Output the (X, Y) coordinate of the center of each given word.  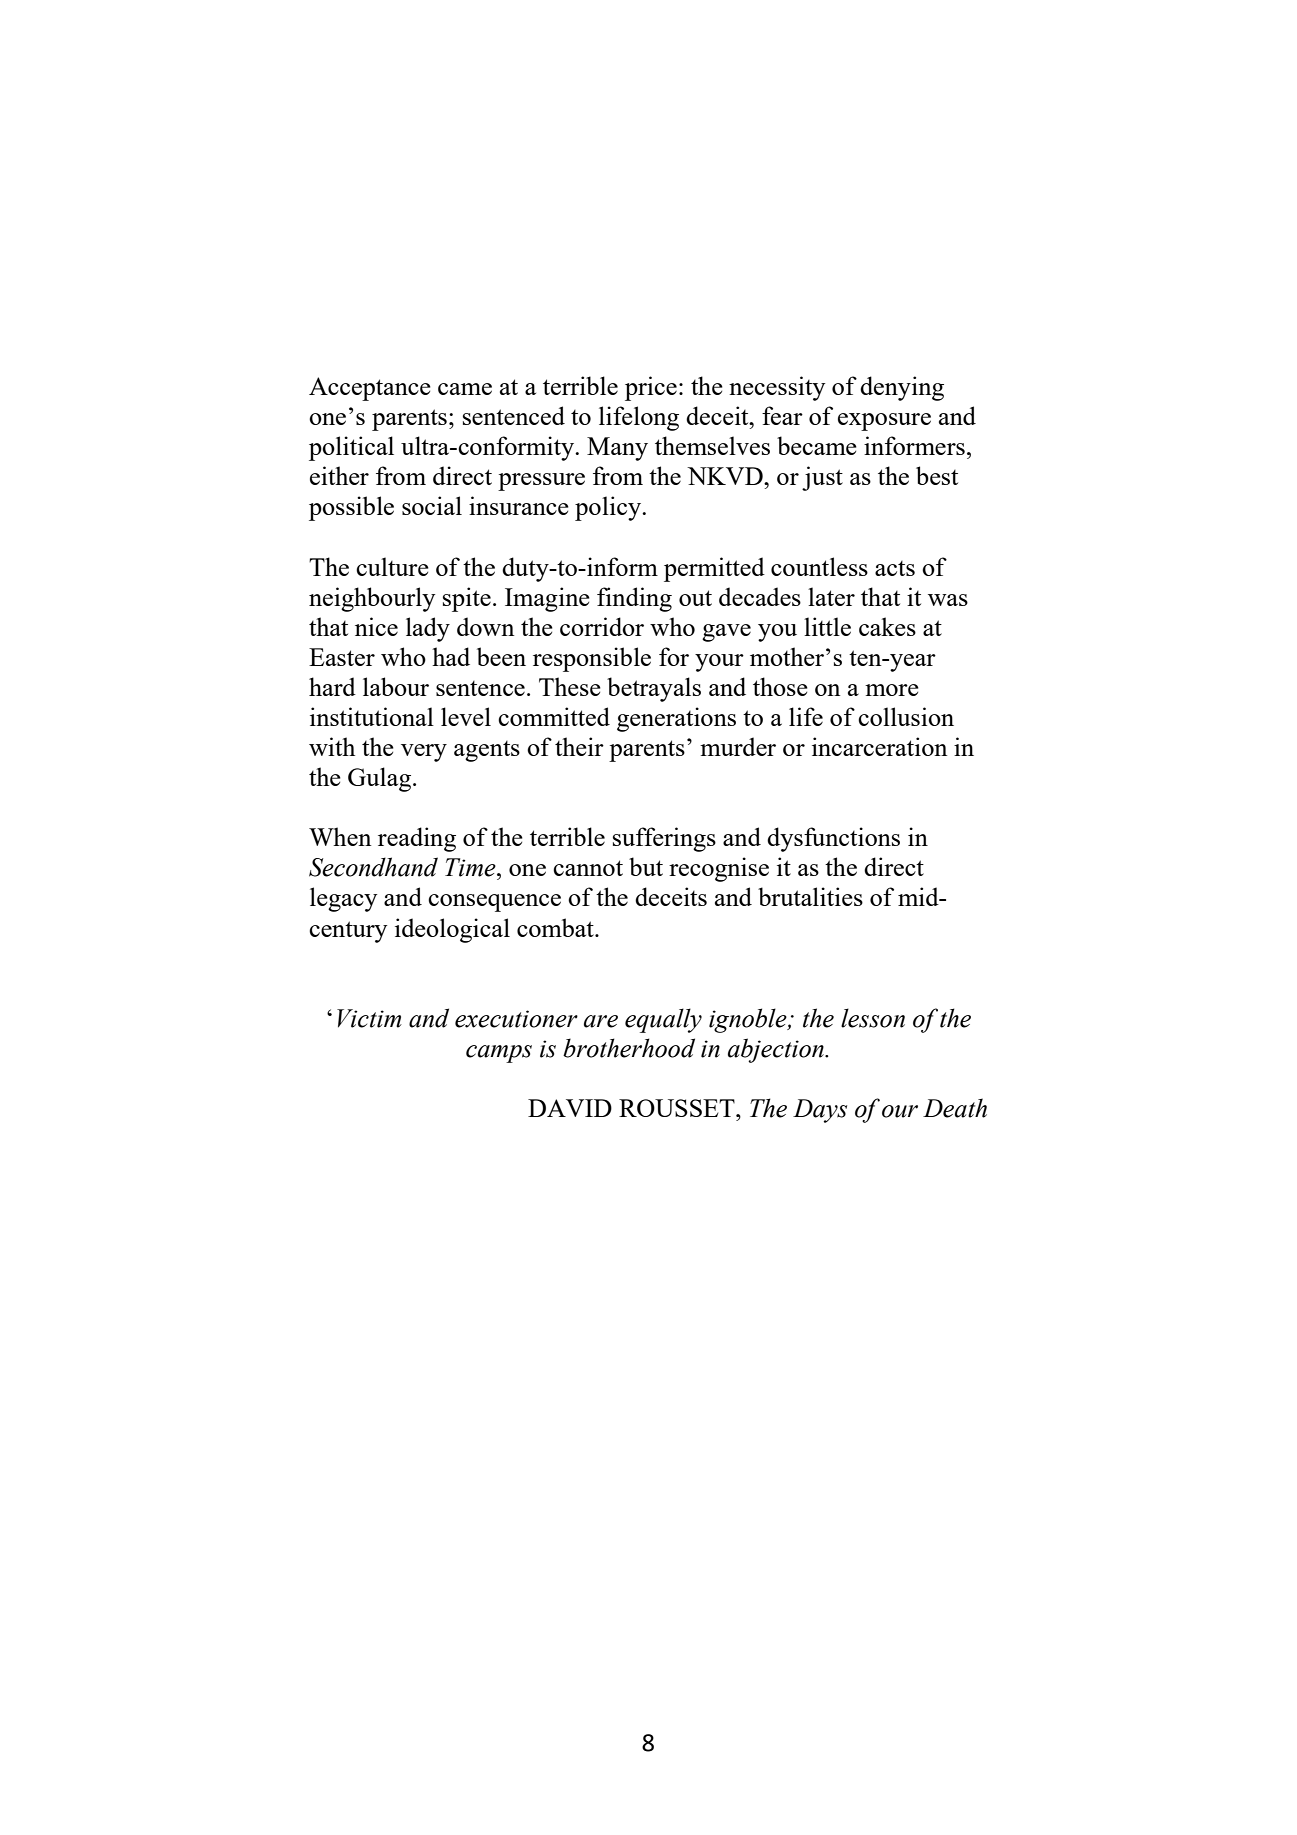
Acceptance (370, 389)
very (424, 753)
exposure (884, 422)
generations (676, 719)
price (651, 388)
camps (499, 1054)
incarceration (880, 746)
